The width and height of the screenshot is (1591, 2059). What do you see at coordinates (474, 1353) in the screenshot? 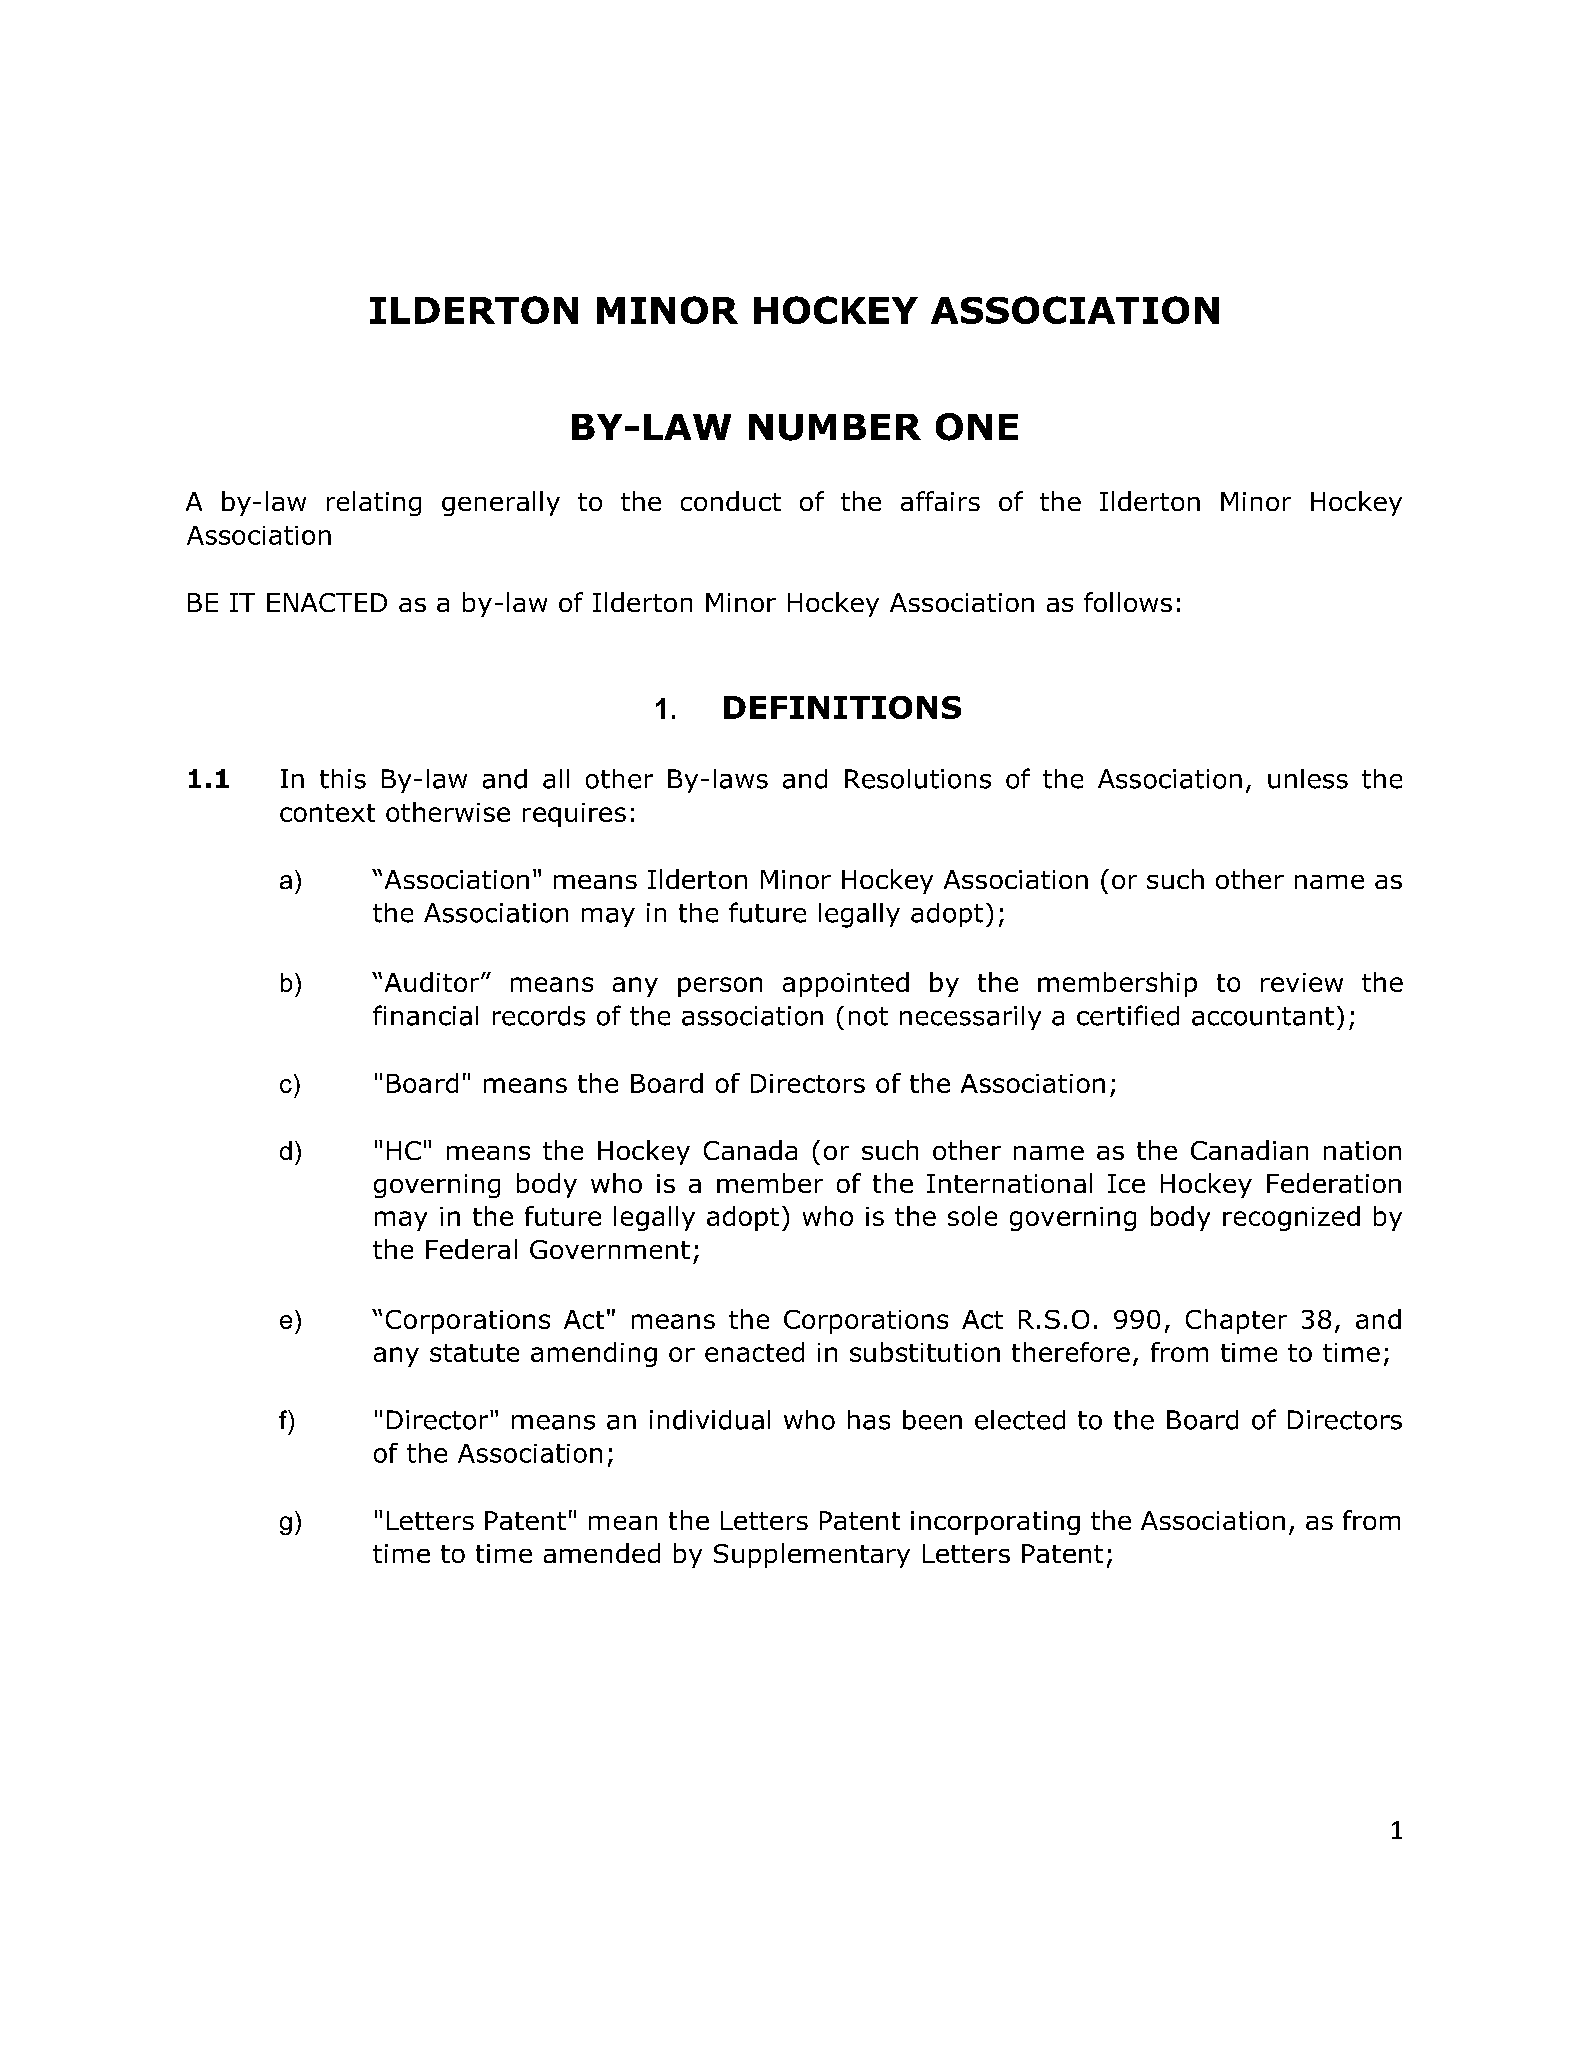
I see `statute` at bounding box center [474, 1353].
